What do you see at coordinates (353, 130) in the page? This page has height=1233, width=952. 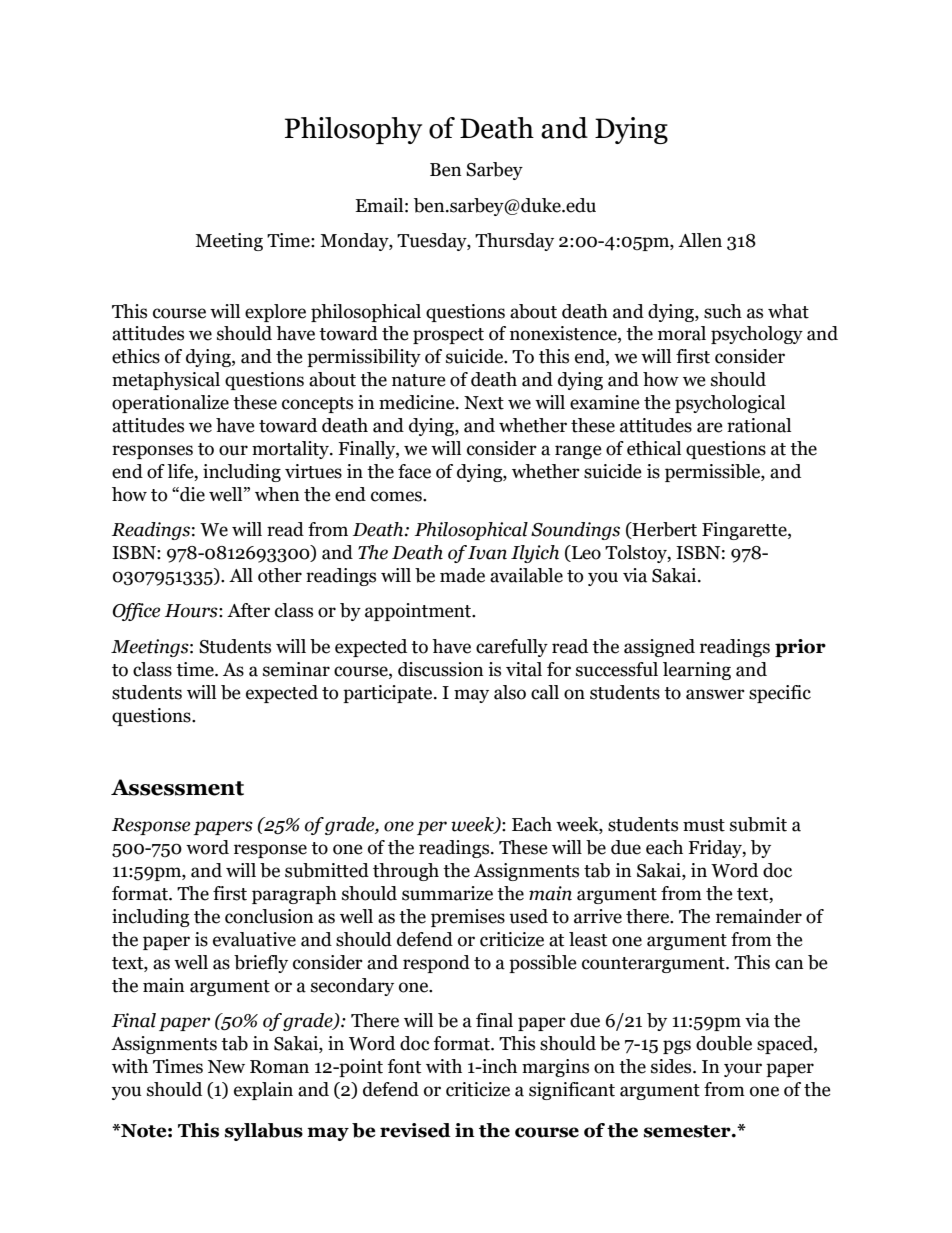 I see `Philosophy` at bounding box center [353, 130].
